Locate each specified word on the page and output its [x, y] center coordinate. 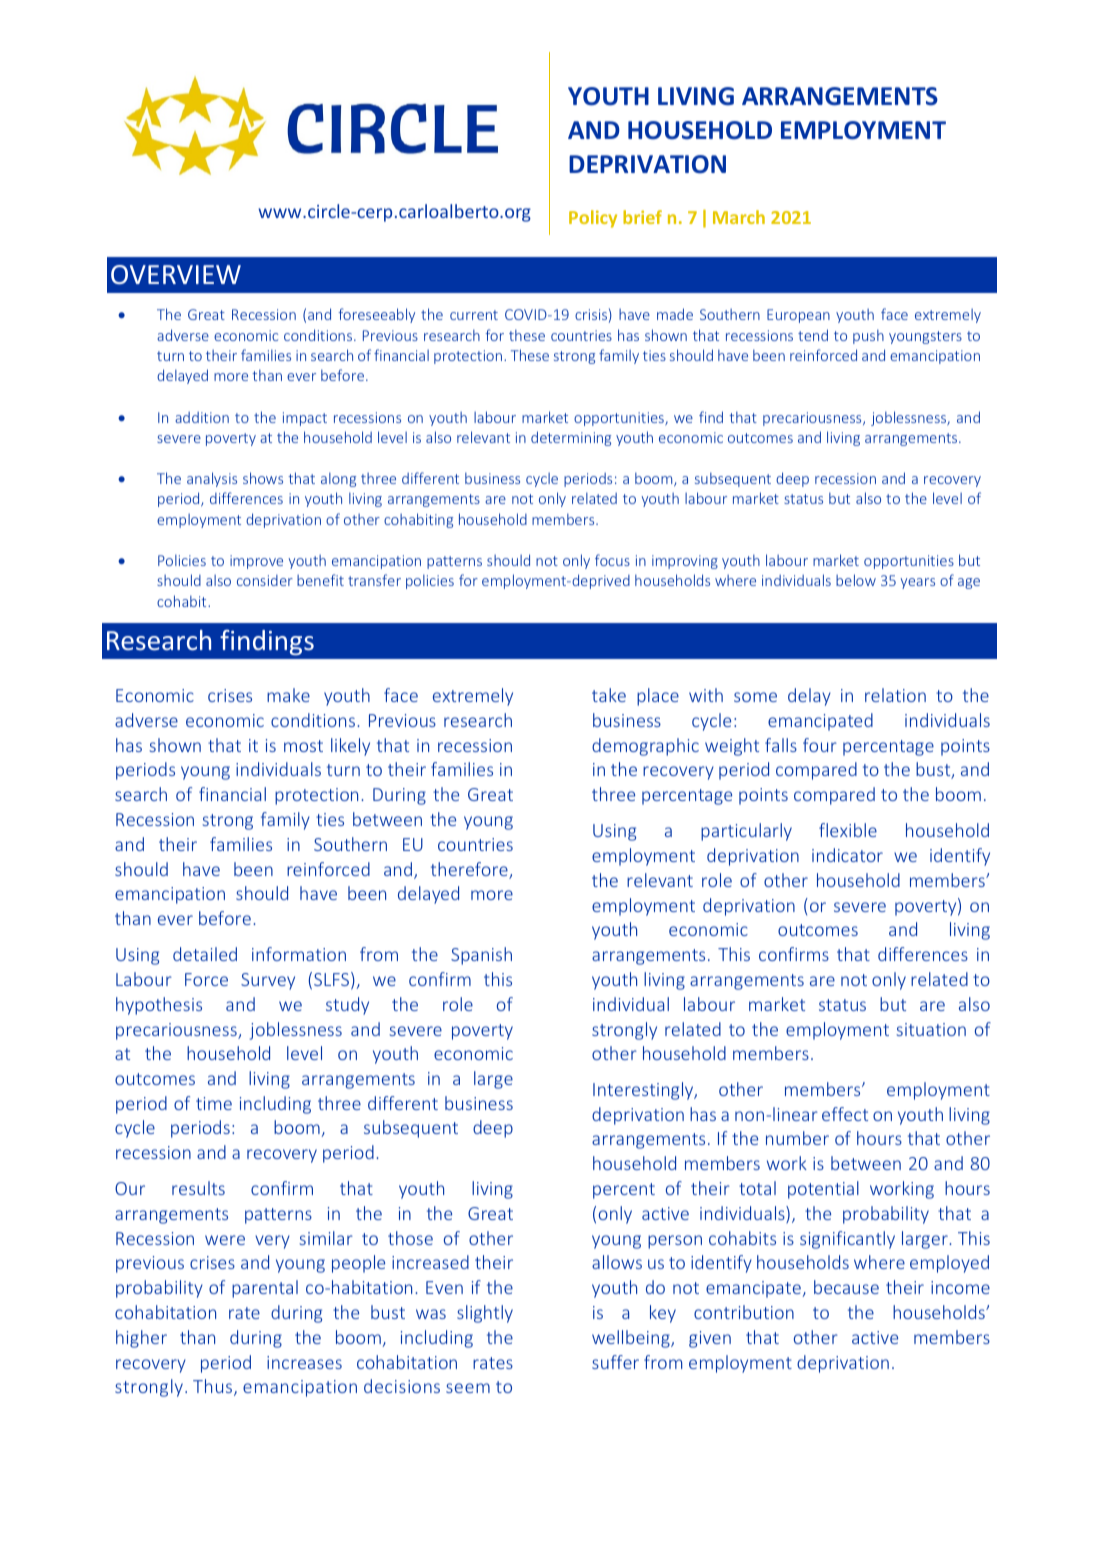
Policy [593, 219]
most [303, 746]
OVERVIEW [176, 274]
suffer [615, 1362]
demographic [645, 747]
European [798, 316]
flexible [848, 830]
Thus [212, 1386]
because [846, 1287]
